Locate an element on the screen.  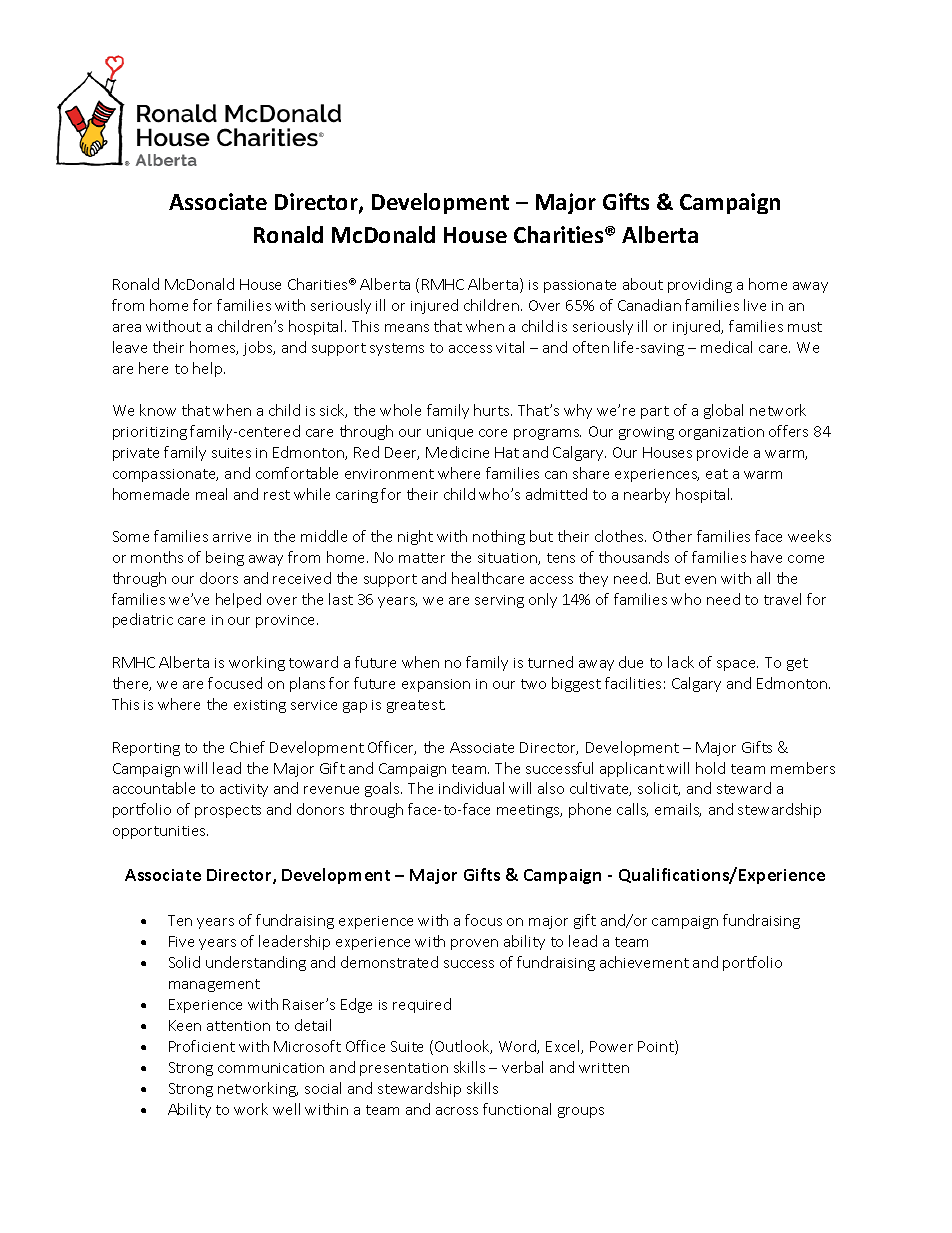
expansion is located at coordinates (436, 685).
